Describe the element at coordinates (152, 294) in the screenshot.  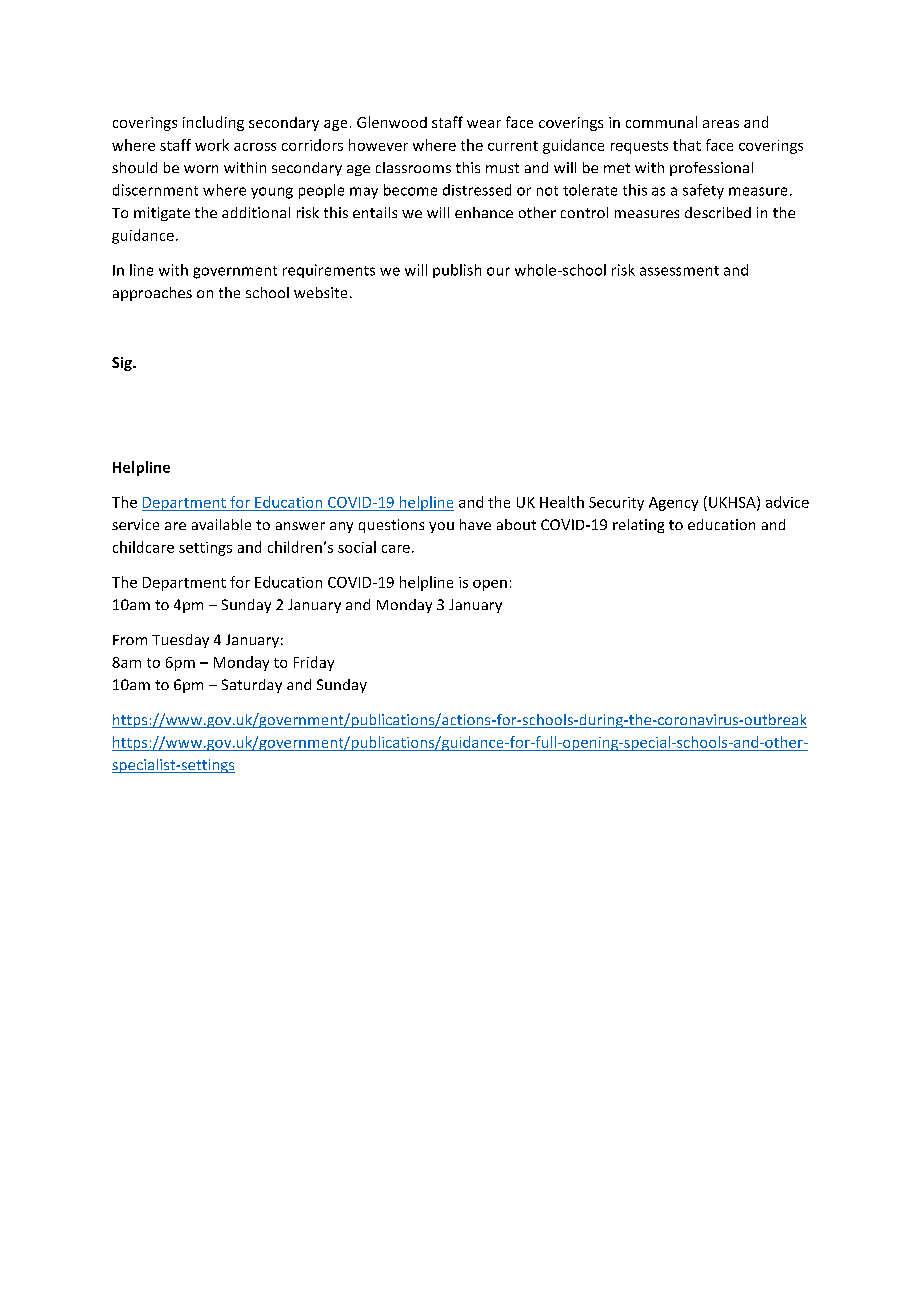
I see `approaches` at that location.
